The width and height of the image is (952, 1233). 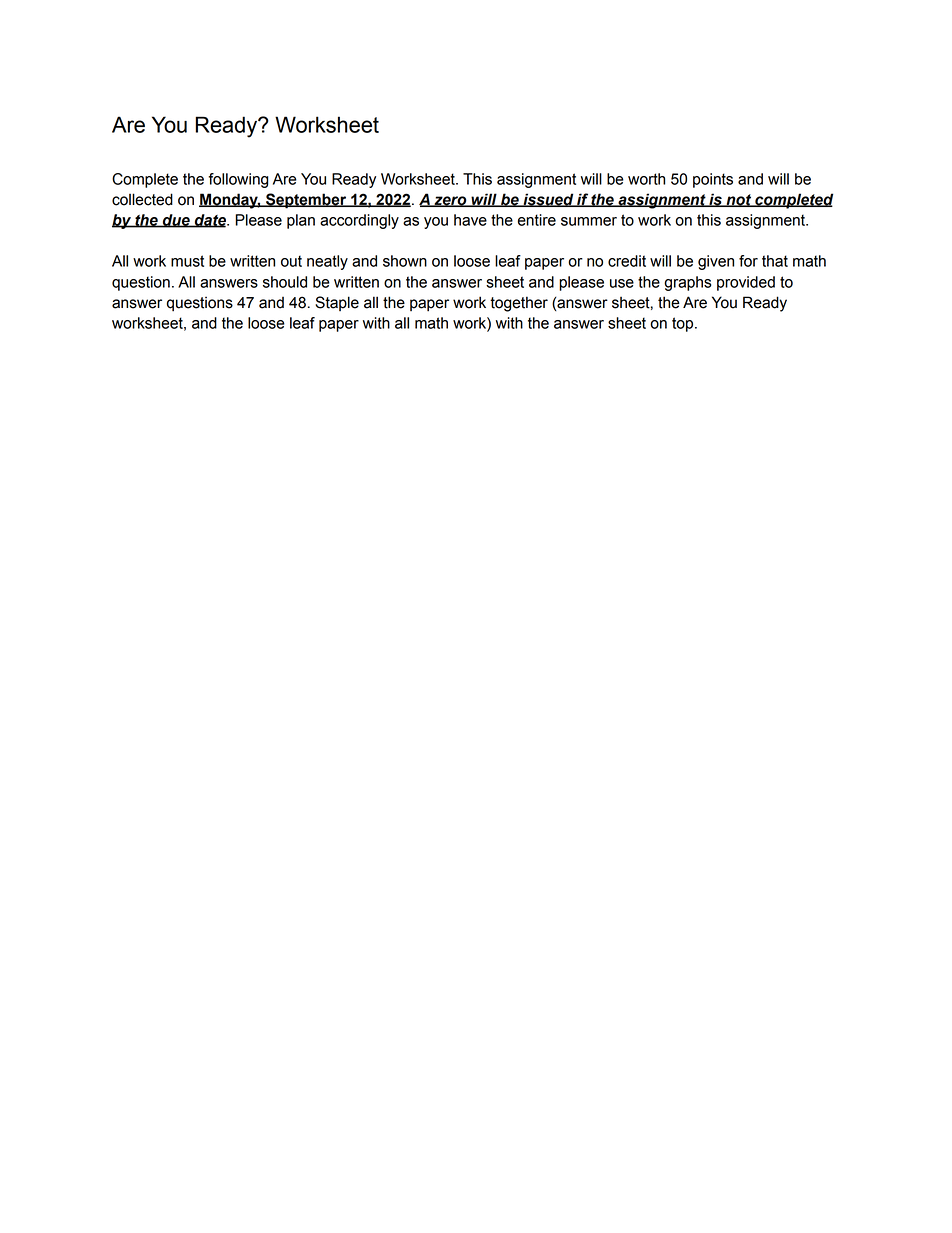 What do you see at coordinates (285, 282) in the image?
I see `should` at bounding box center [285, 282].
